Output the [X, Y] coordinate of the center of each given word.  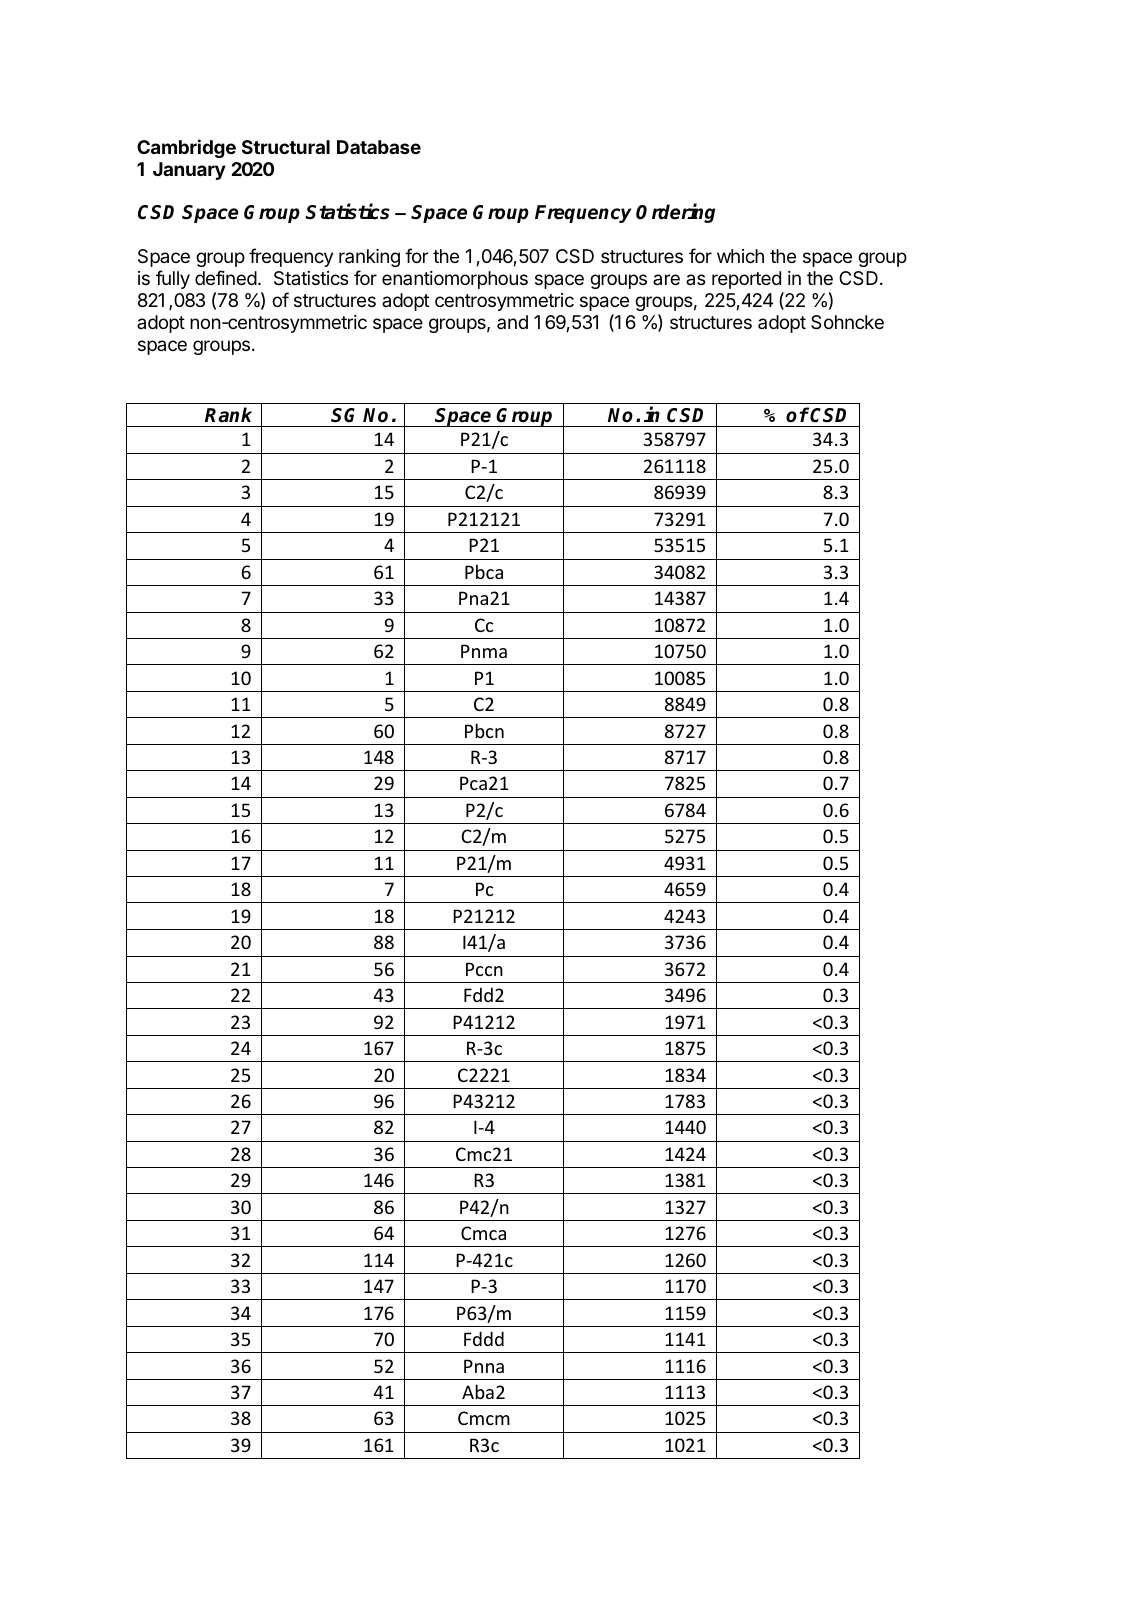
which [740, 256]
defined [226, 277]
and [512, 322]
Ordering [675, 213]
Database [379, 147]
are [666, 279]
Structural [286, 147]
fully [173, 279]
